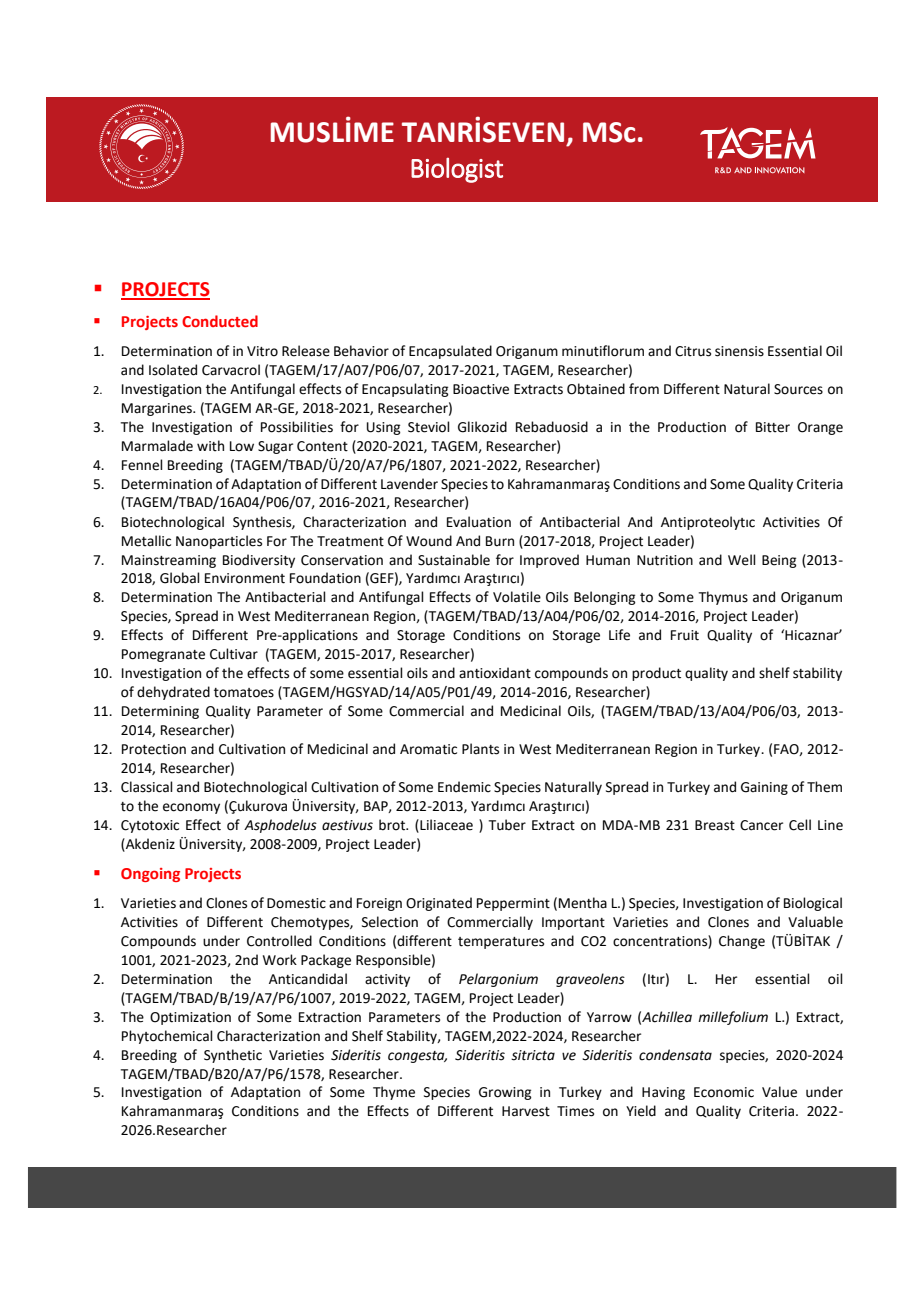 This document has height=1309, width=924. What do you see at coordinates (220, 321) in the document?
I see `Conducted` at bounding box center [220, 321].
